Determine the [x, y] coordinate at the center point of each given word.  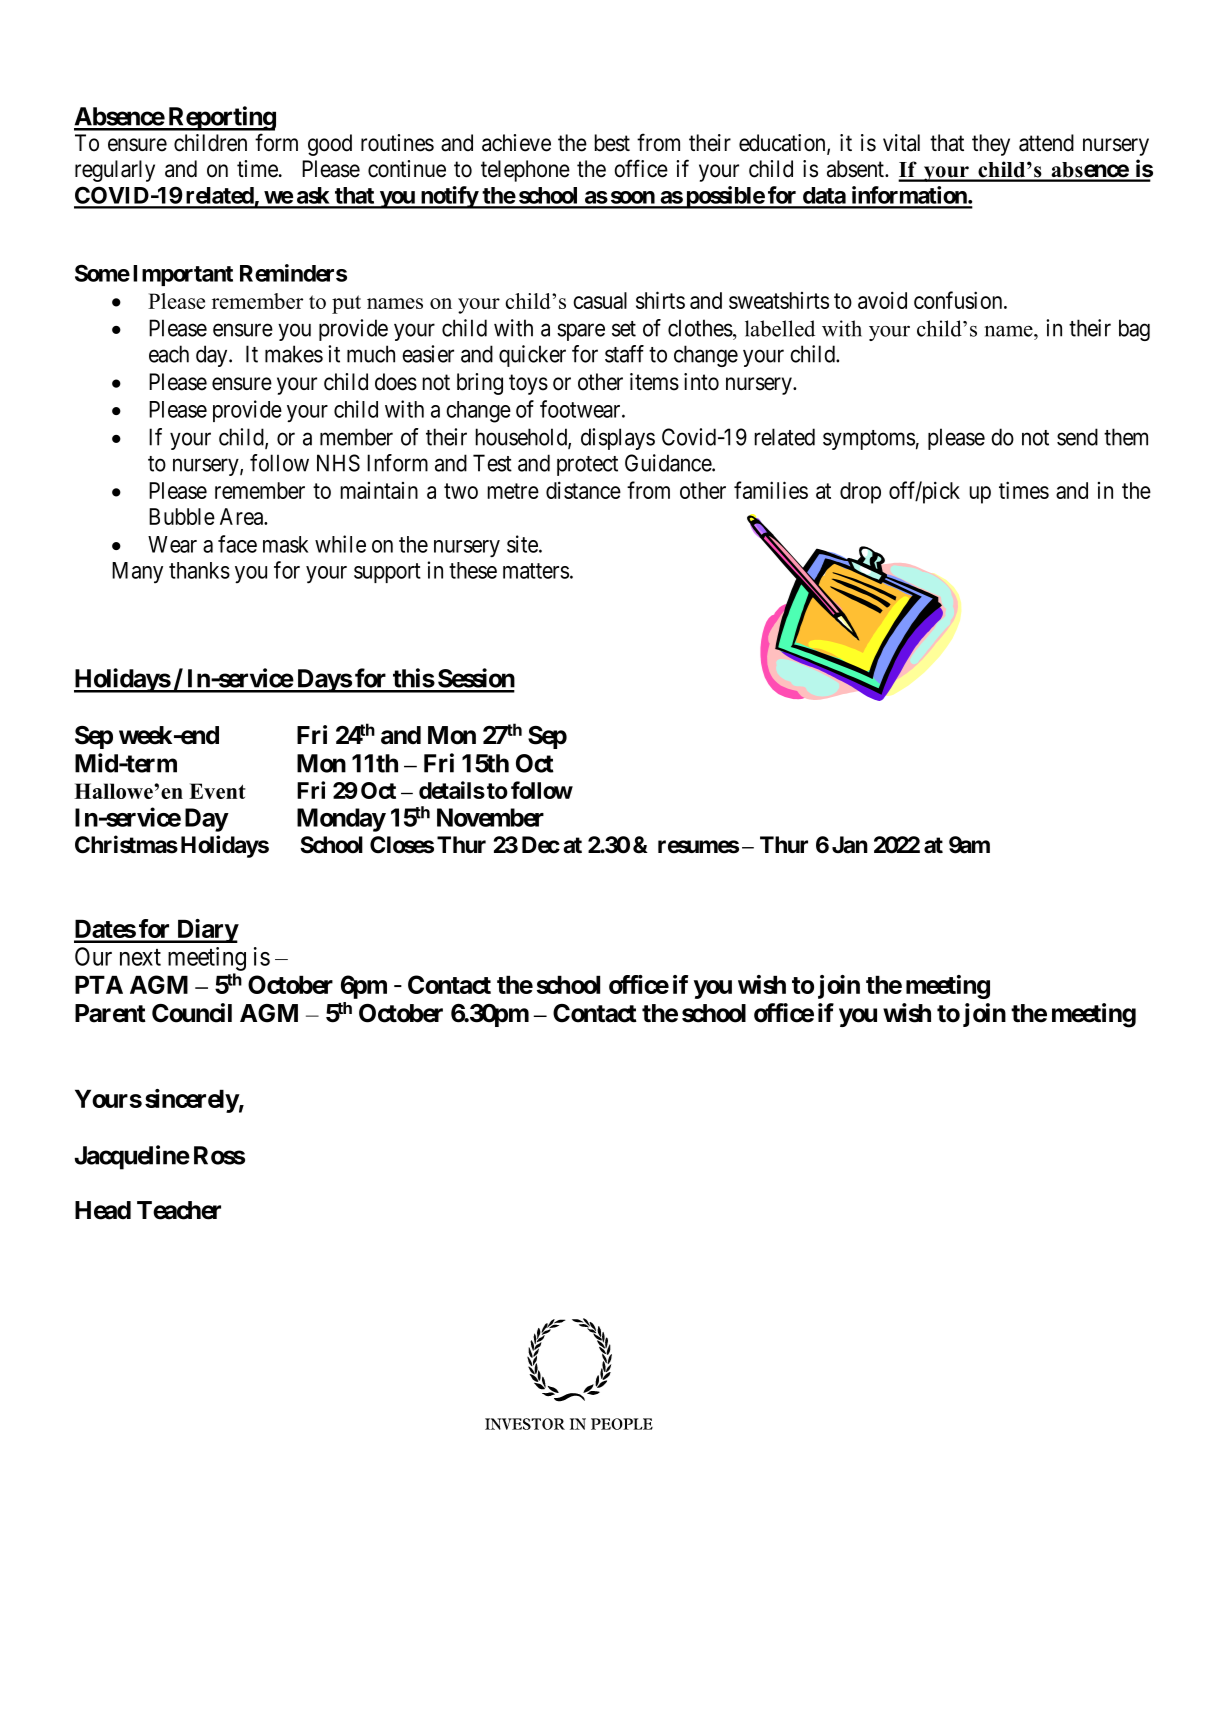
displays [618, 439]
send [1077, 437]
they [991, 145]
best [612, 143]
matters [536, 571]
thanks [199, 570]
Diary [207, 931]
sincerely [192, 1101]
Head [103, 1210]
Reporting [221, 118]
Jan [850, 845]
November [490, 817]
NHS [338, 463]
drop [860, 493]
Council [192, 1013]
